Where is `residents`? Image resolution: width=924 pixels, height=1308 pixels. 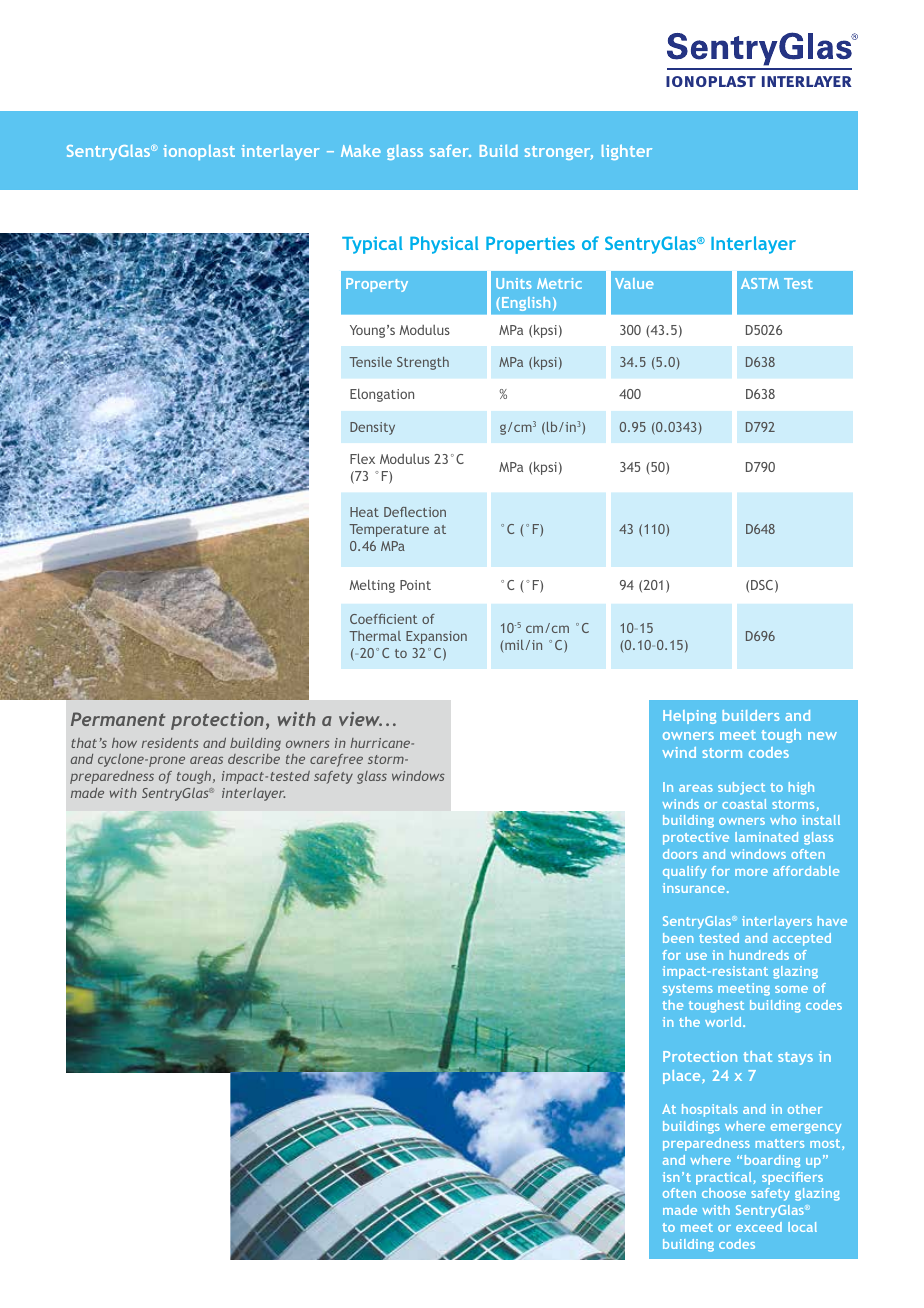 residents is located at coordinates (170, 743).
